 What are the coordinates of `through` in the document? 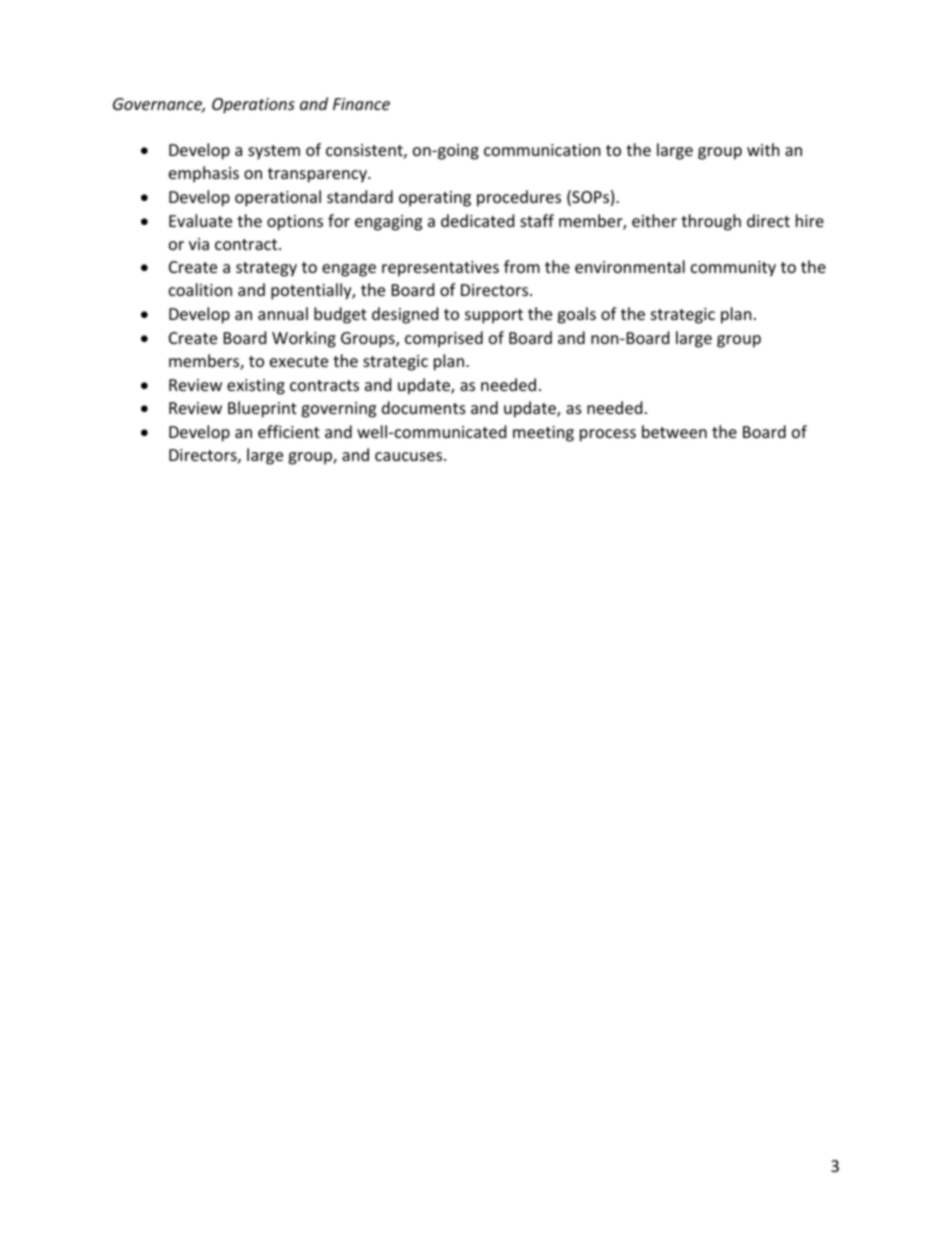 It's located at (711, 222).
